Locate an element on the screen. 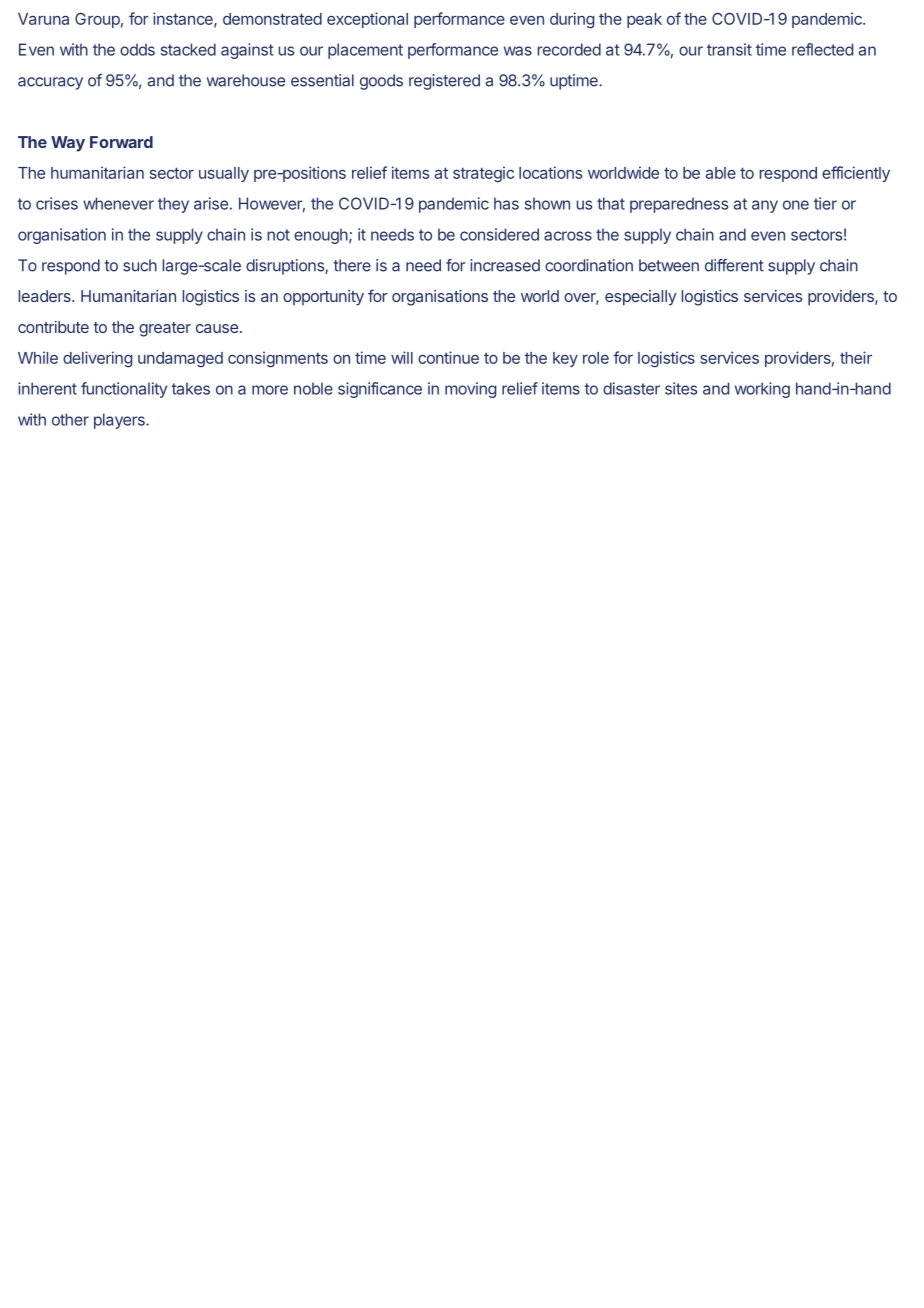 Image resolution: width=924 pixels, height=1308 pixels. exceptional is located at coordinates (367, 20).
